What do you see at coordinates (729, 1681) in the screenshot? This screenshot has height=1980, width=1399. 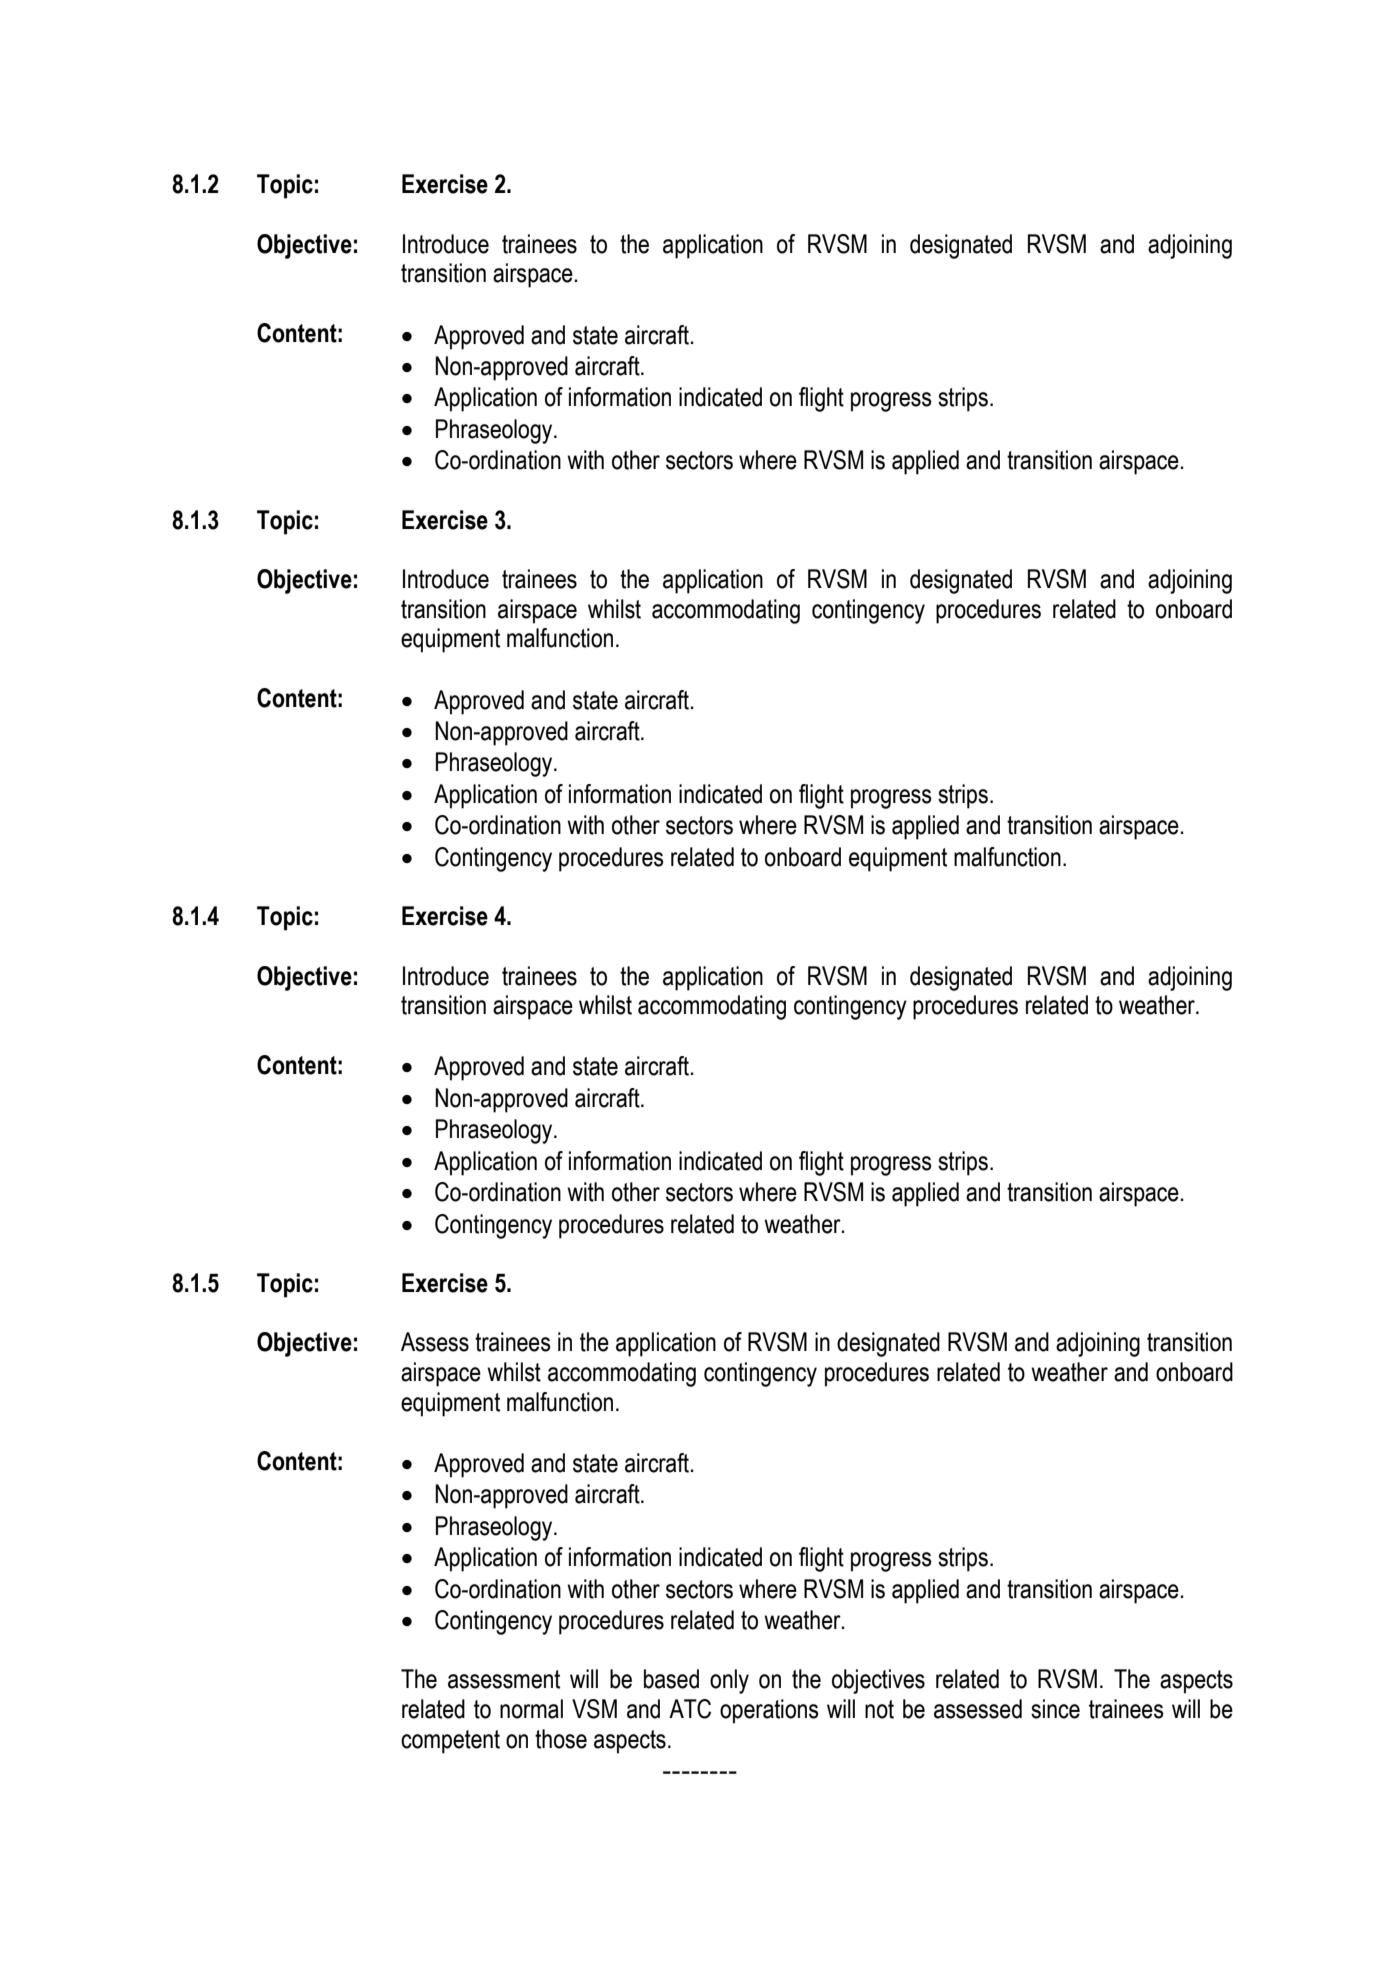 I see `only` at bounding box center [729, 1681].
